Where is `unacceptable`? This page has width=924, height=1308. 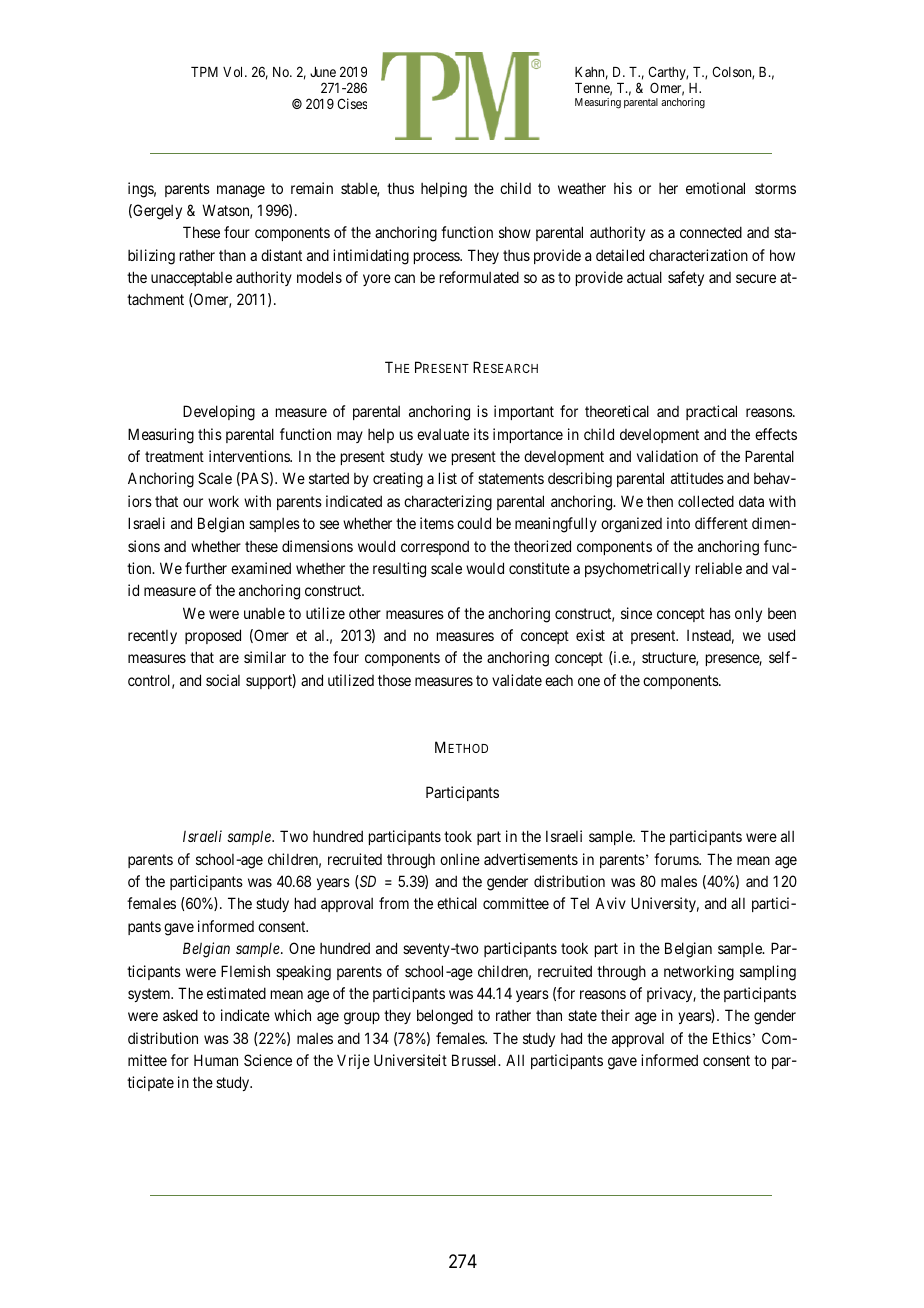
unacceptable is located at coordinates (191, 279).
